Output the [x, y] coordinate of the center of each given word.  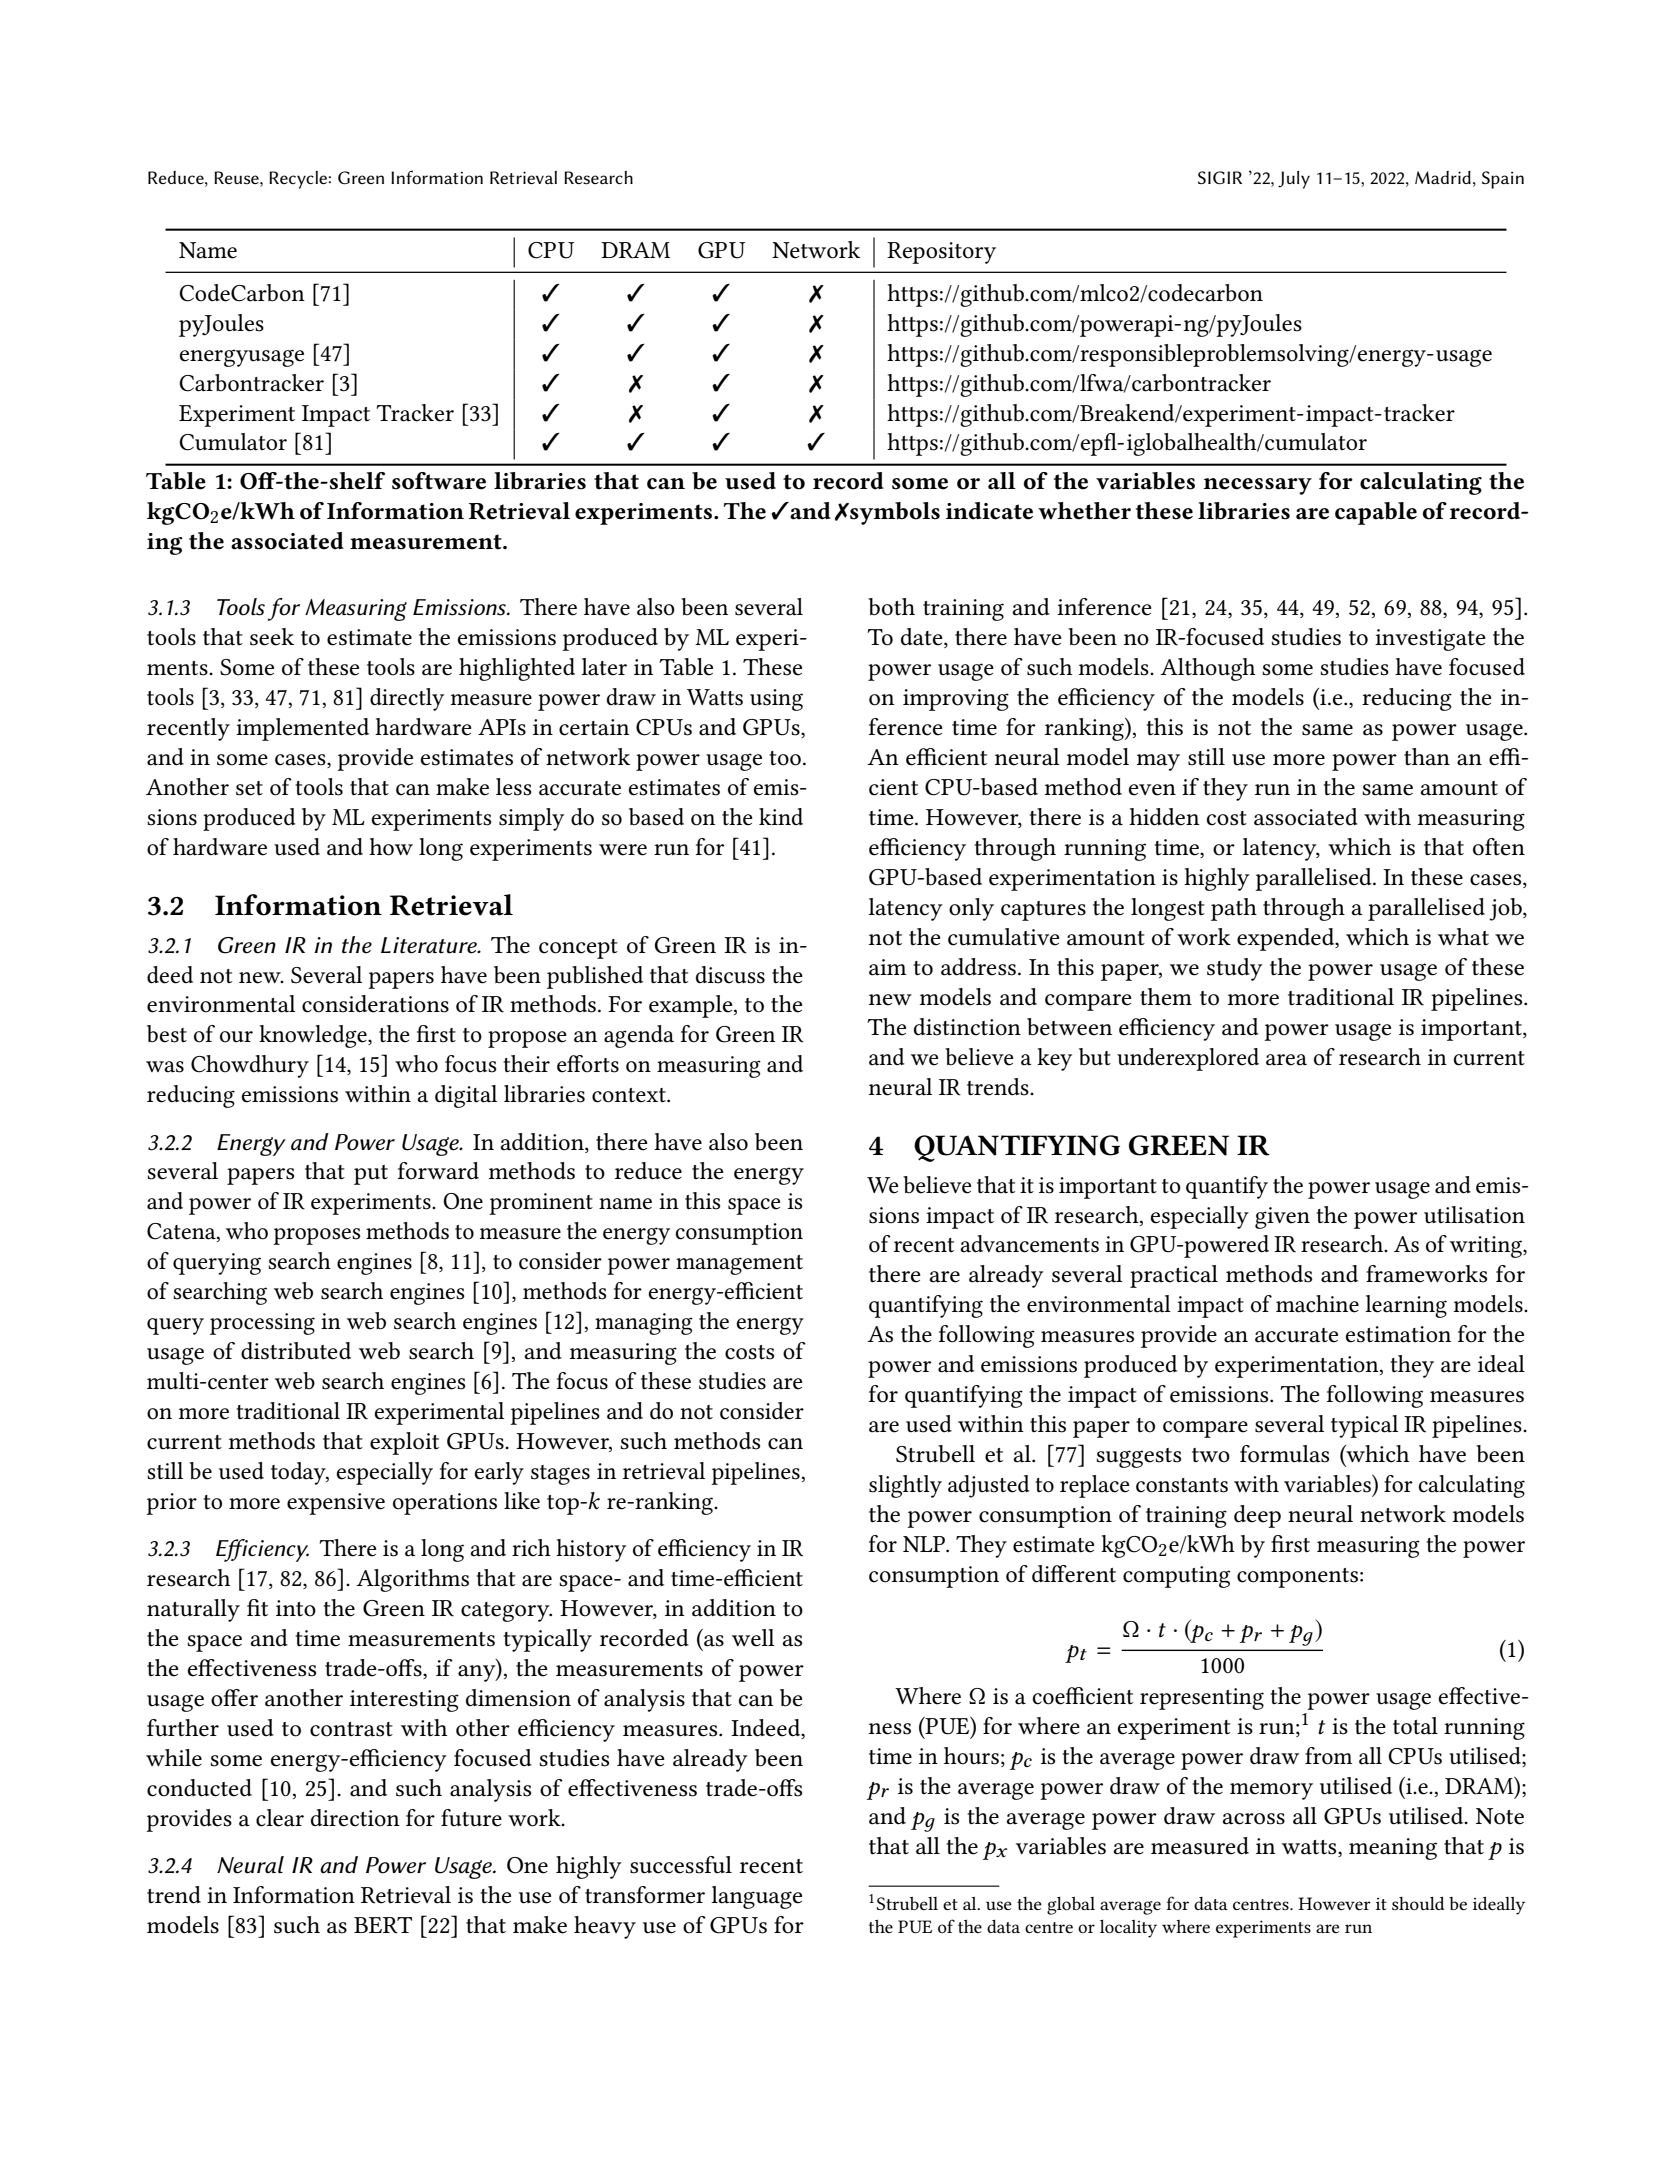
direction [355, 1818]
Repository [941, 253]
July [1294, 180]
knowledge [314, 1036]
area [1286, 1060]
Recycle [298, 180]
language [756, 1897]
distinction [967, 1027]
